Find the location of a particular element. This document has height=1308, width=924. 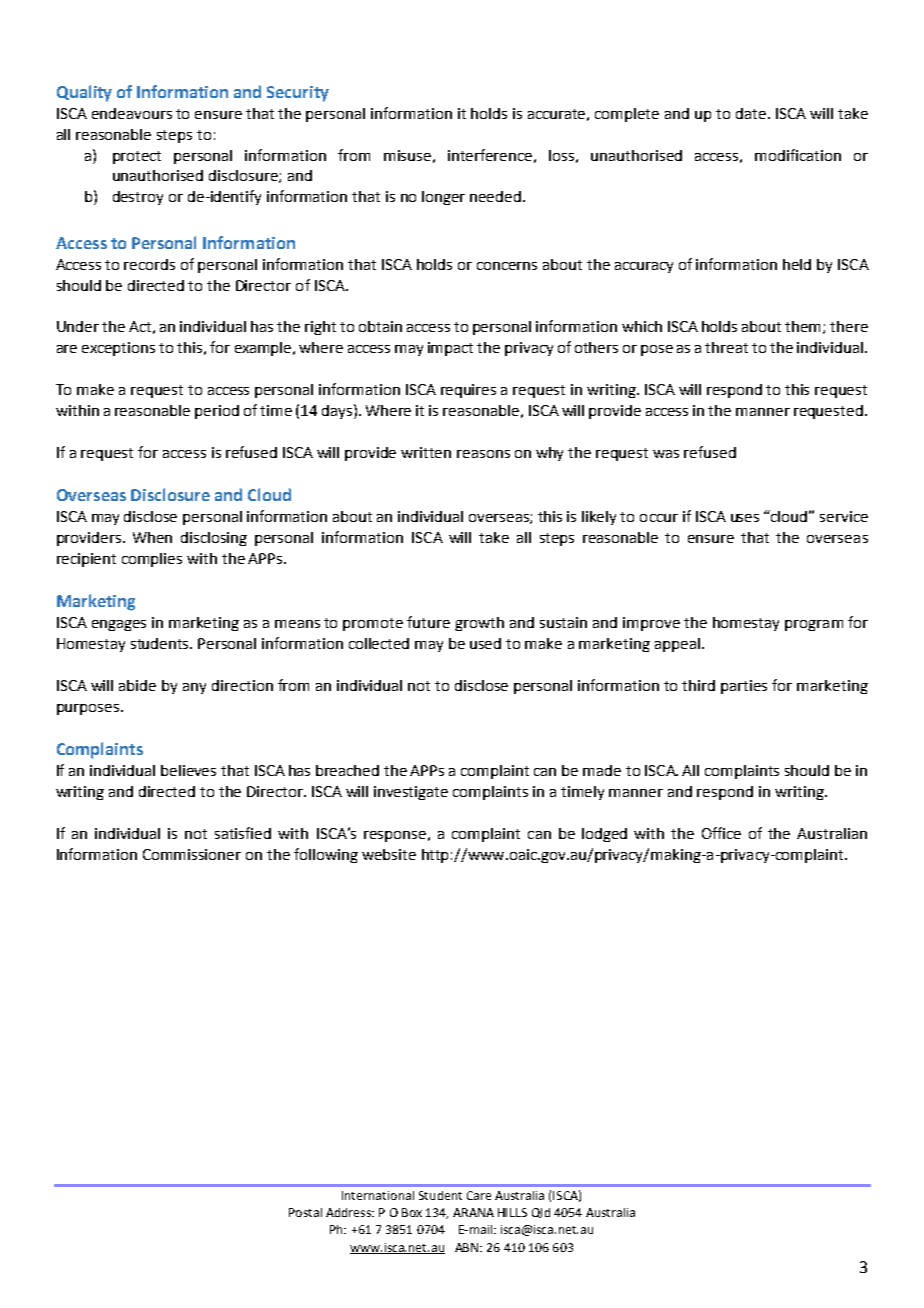

growth is located at coordinates (479, 624).
